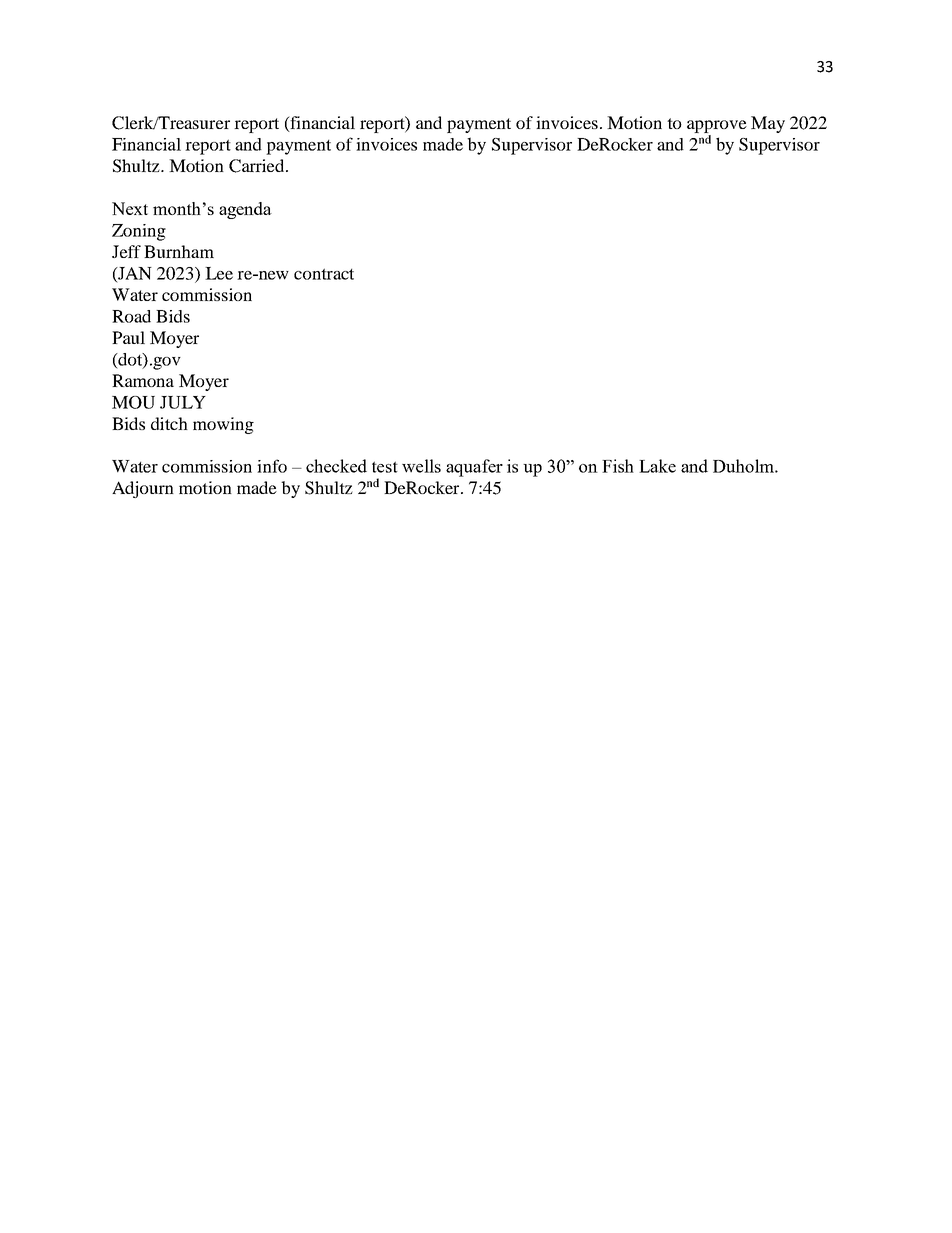  What do you see at coordinates (657, 466) in the image?
I see `Lake` at bounding box center [657, 466].
